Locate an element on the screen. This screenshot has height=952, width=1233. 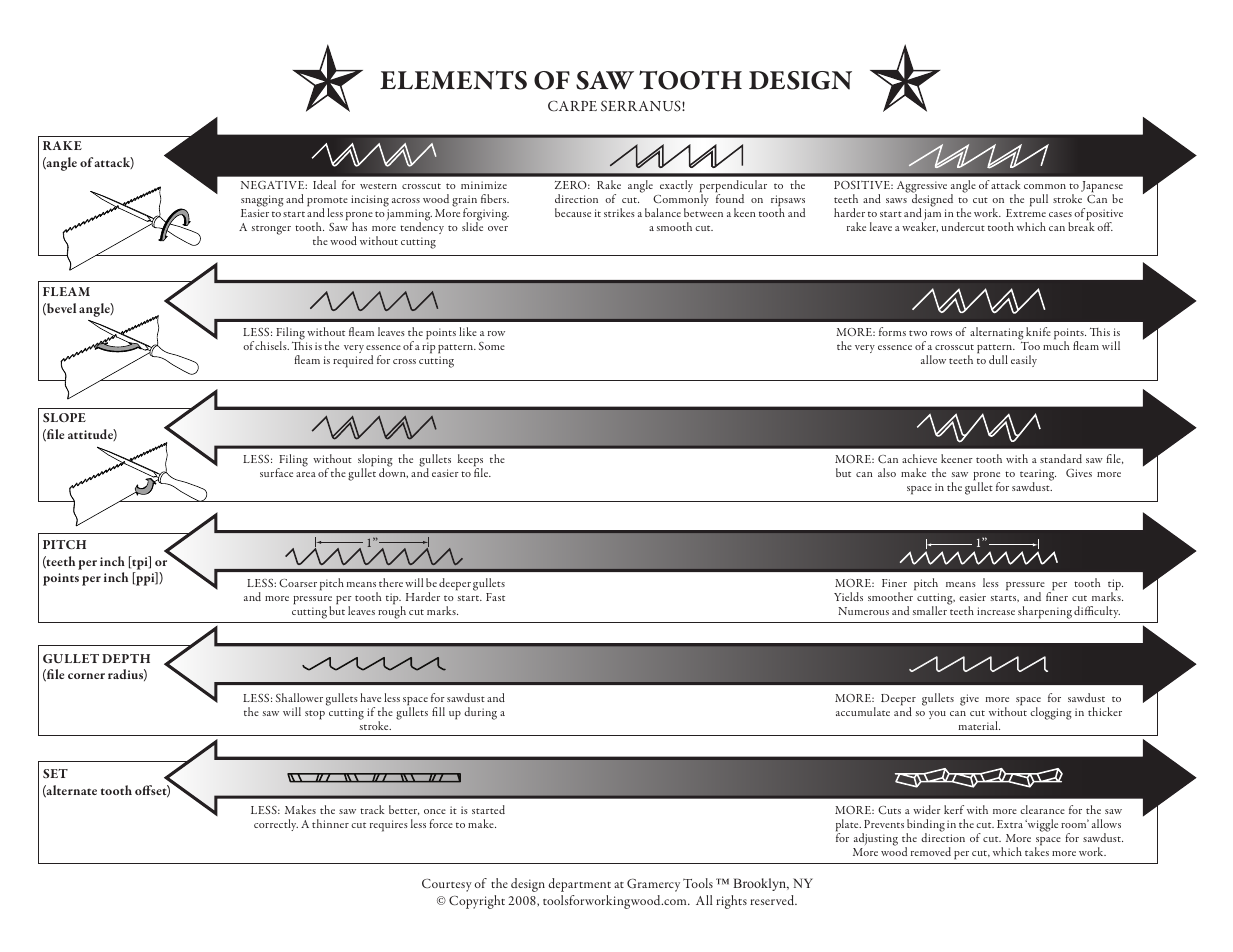
department is located at coordinates (579, 885).
